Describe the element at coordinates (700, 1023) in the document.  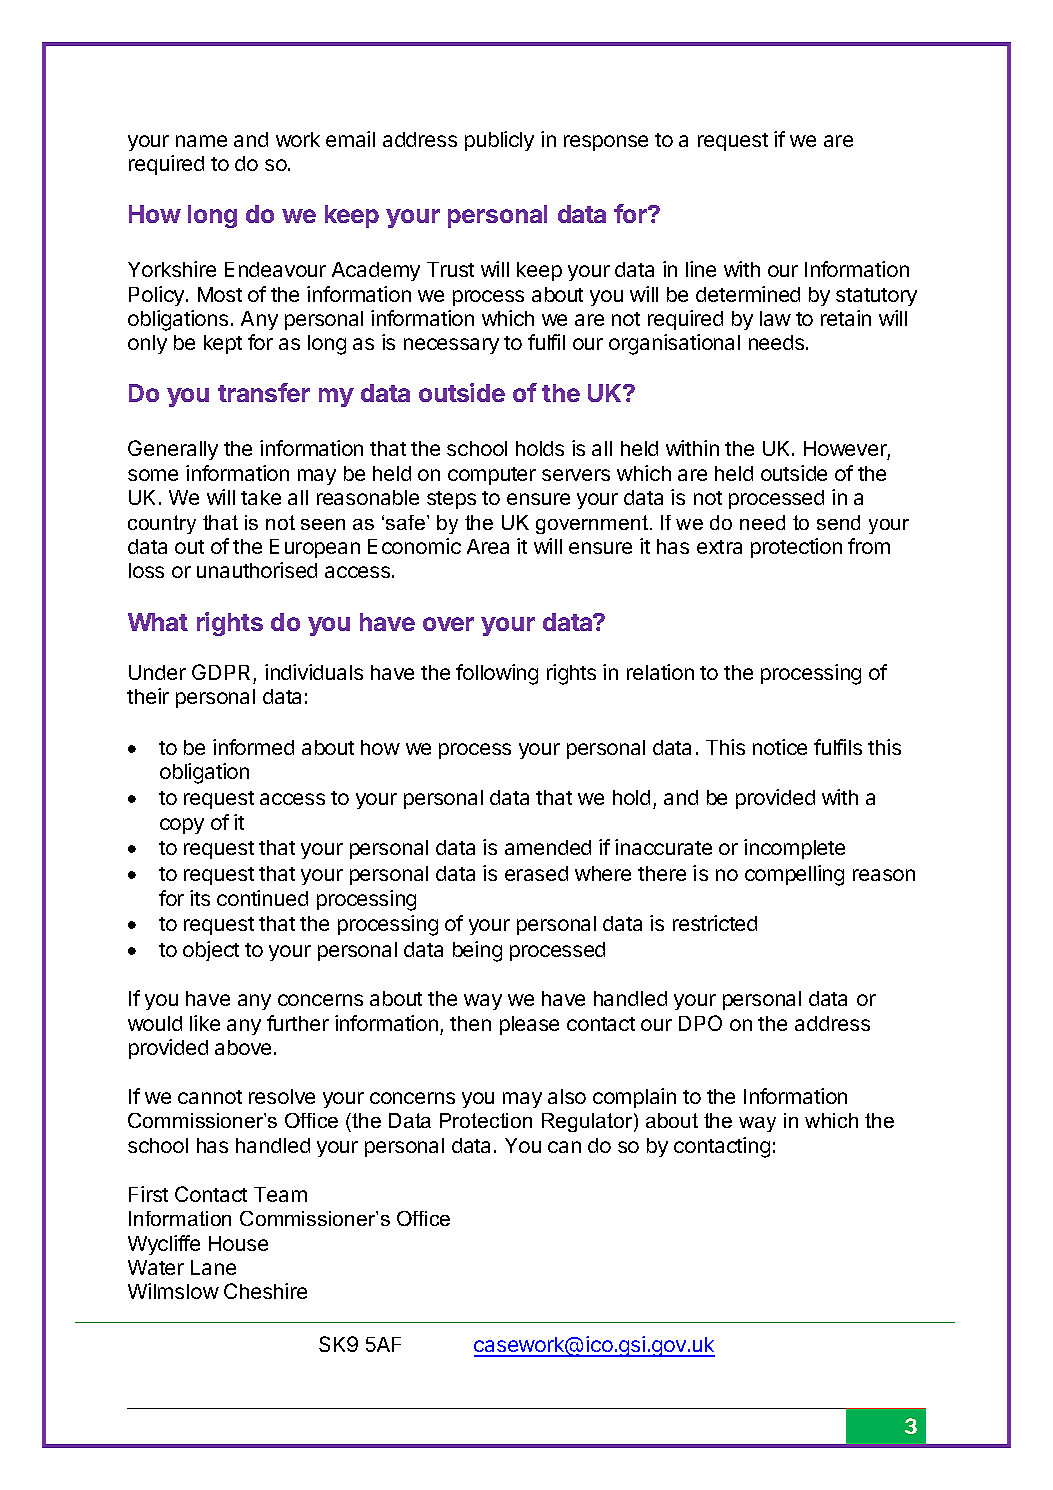
I see `DPO` at that location.
